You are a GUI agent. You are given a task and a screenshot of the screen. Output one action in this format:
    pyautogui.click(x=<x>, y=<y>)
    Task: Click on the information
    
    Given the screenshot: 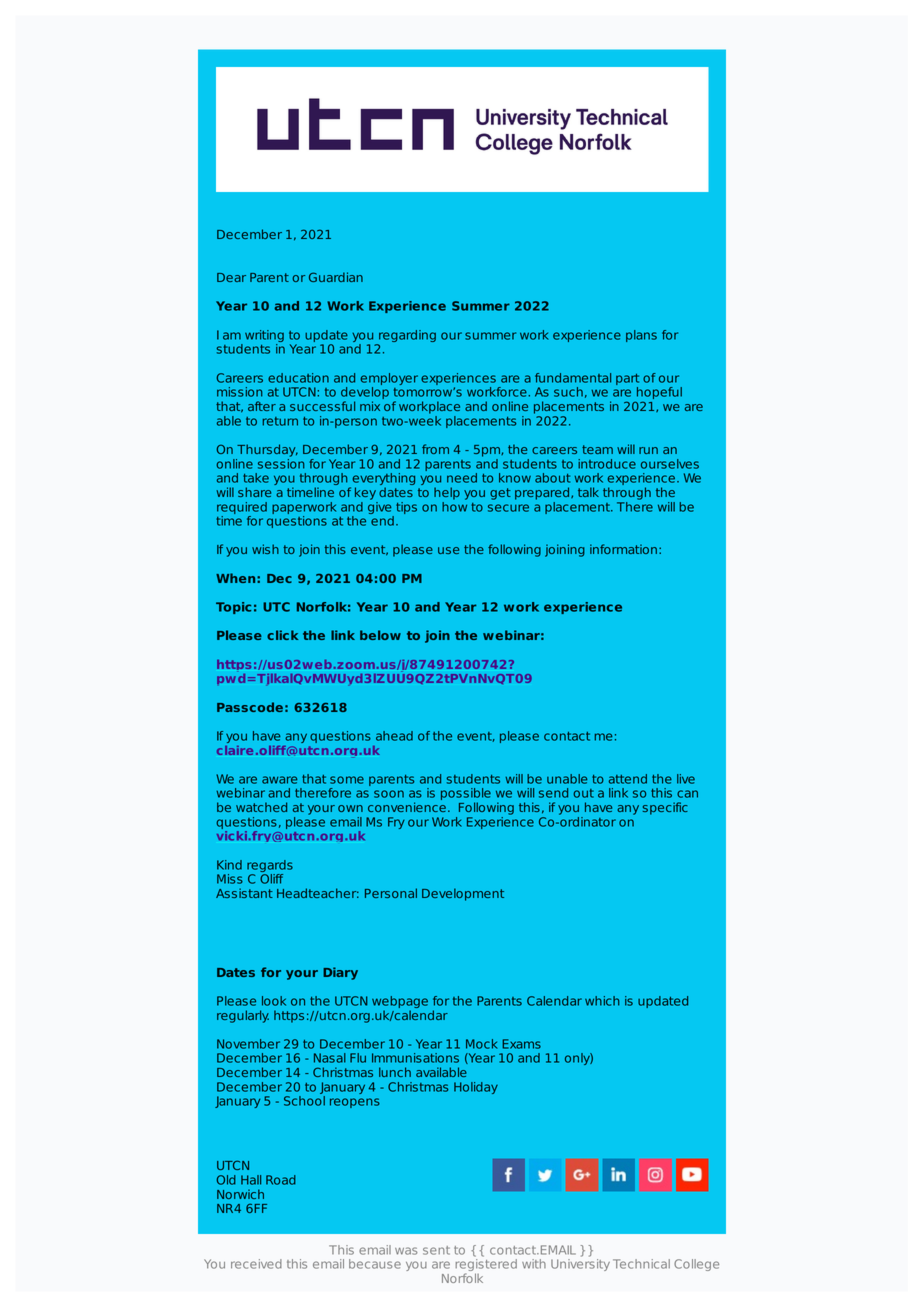 What is the action you would take?
    pyautogui.click(x=623, y=549)
